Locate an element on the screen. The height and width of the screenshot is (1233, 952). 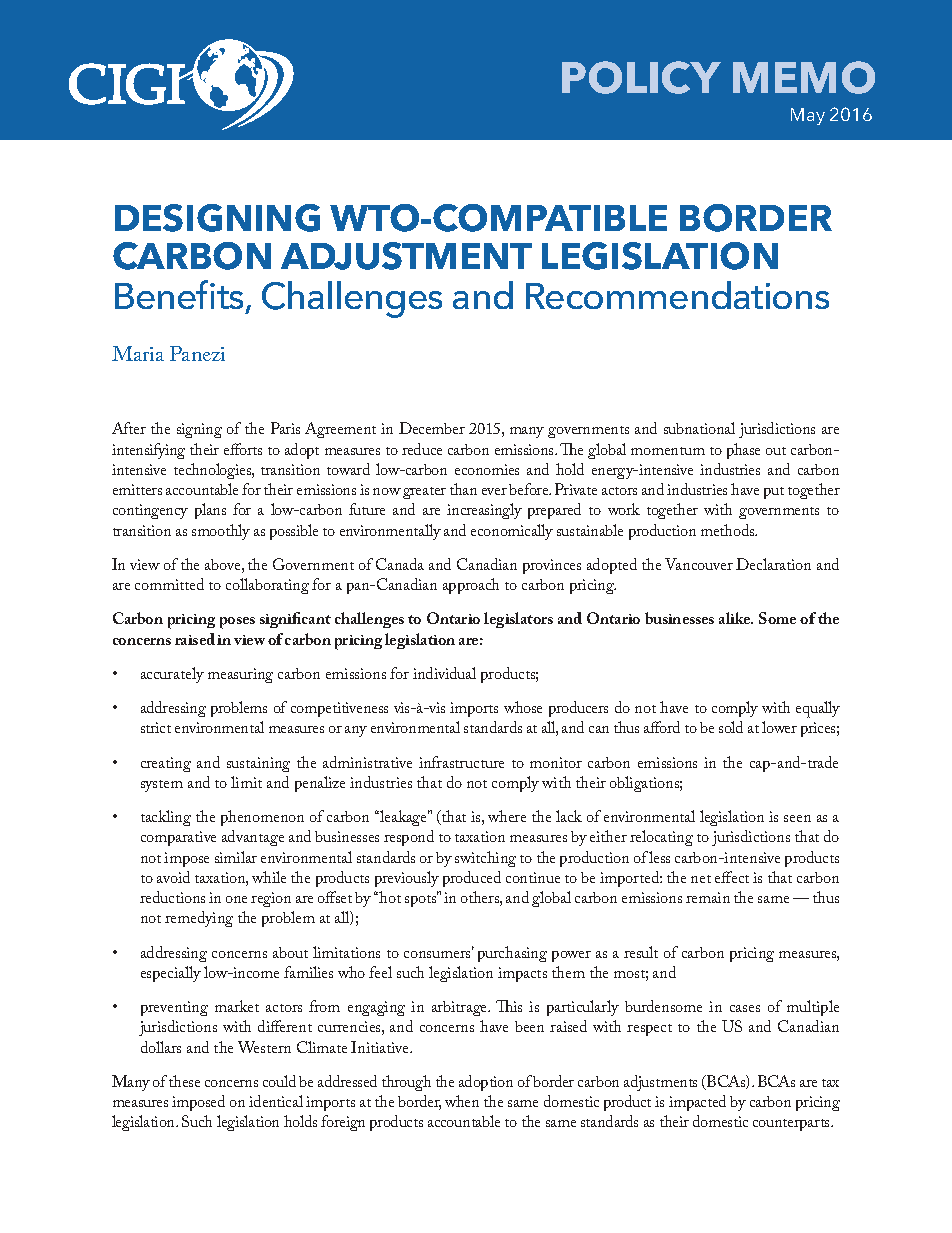
Recommendations is located at coordinates (677, 295).
